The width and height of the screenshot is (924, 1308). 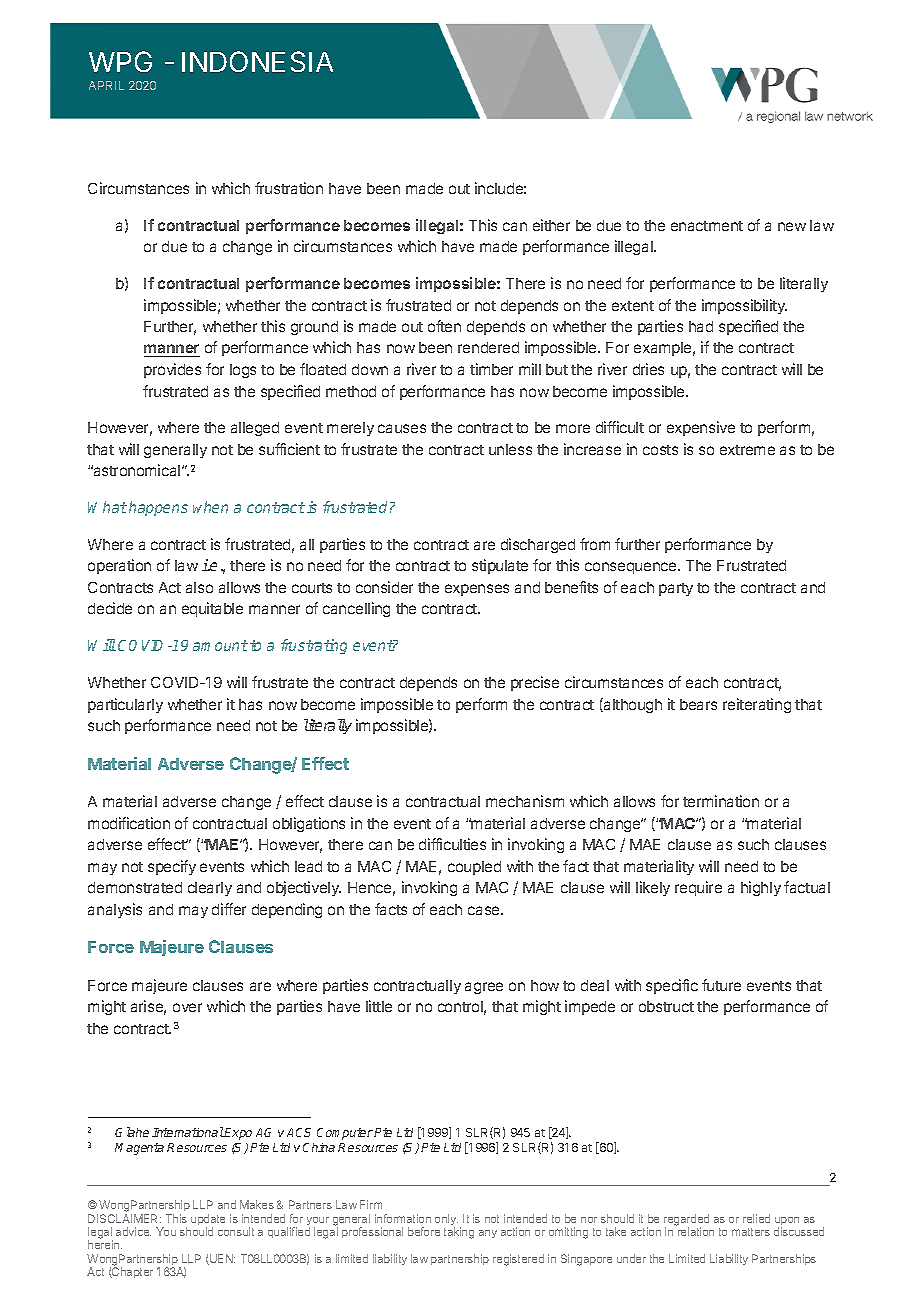 I want to click on enactment, so click(x=707, y=226).
